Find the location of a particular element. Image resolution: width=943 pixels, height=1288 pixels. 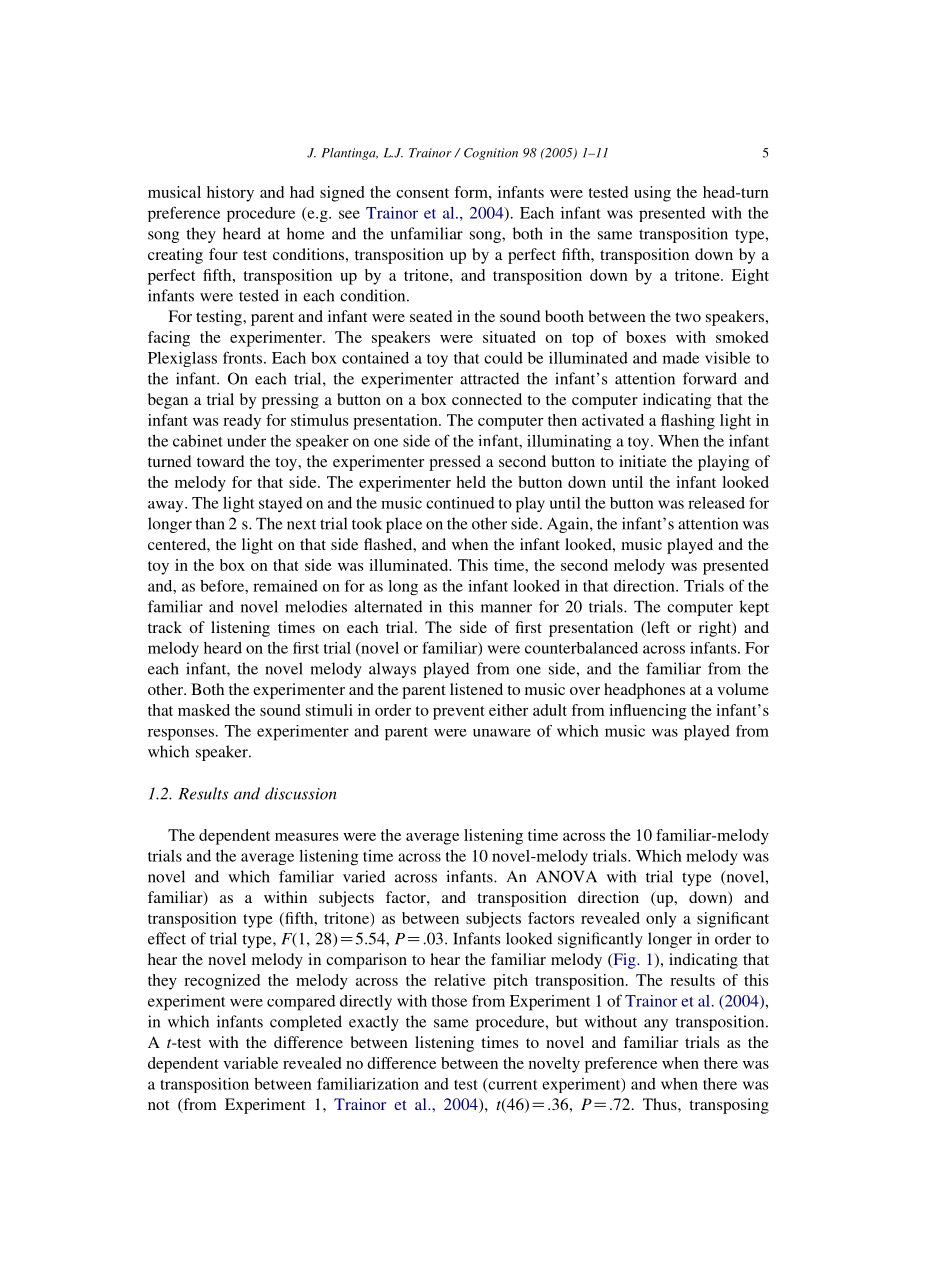

held is located at coordinates (471, 482).
